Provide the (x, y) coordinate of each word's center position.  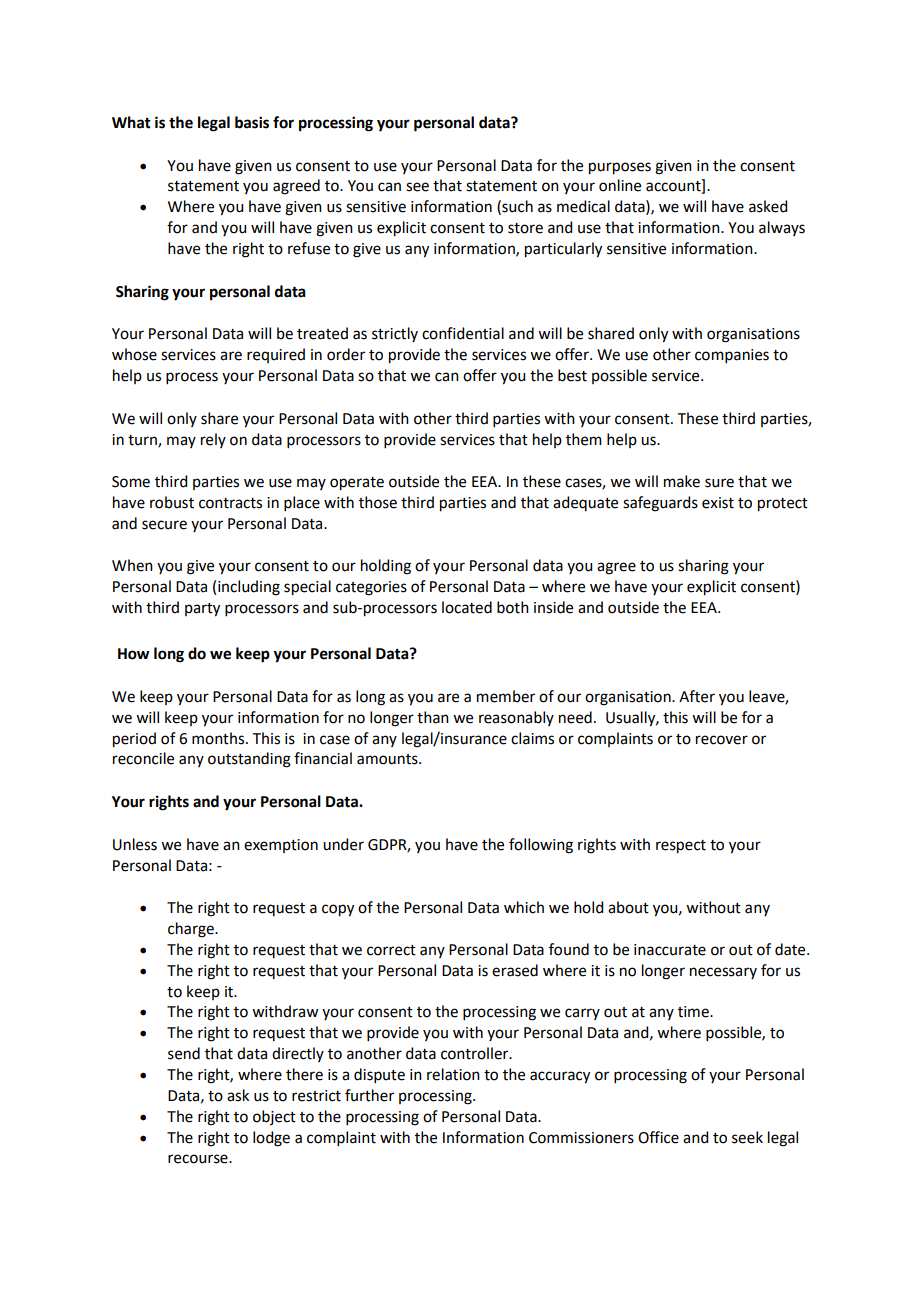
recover (722, 740)
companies (732, 356)
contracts (230, 503)
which (524, 907)
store (525, 228)
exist (718, 503)
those (378, 502)
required (276, 355)
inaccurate (670, 950)
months (219, 738)
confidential (463, 333)
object (274, 1117)
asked (768, 206)
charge (192, 930)
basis (252, 122)
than (433, 717)
